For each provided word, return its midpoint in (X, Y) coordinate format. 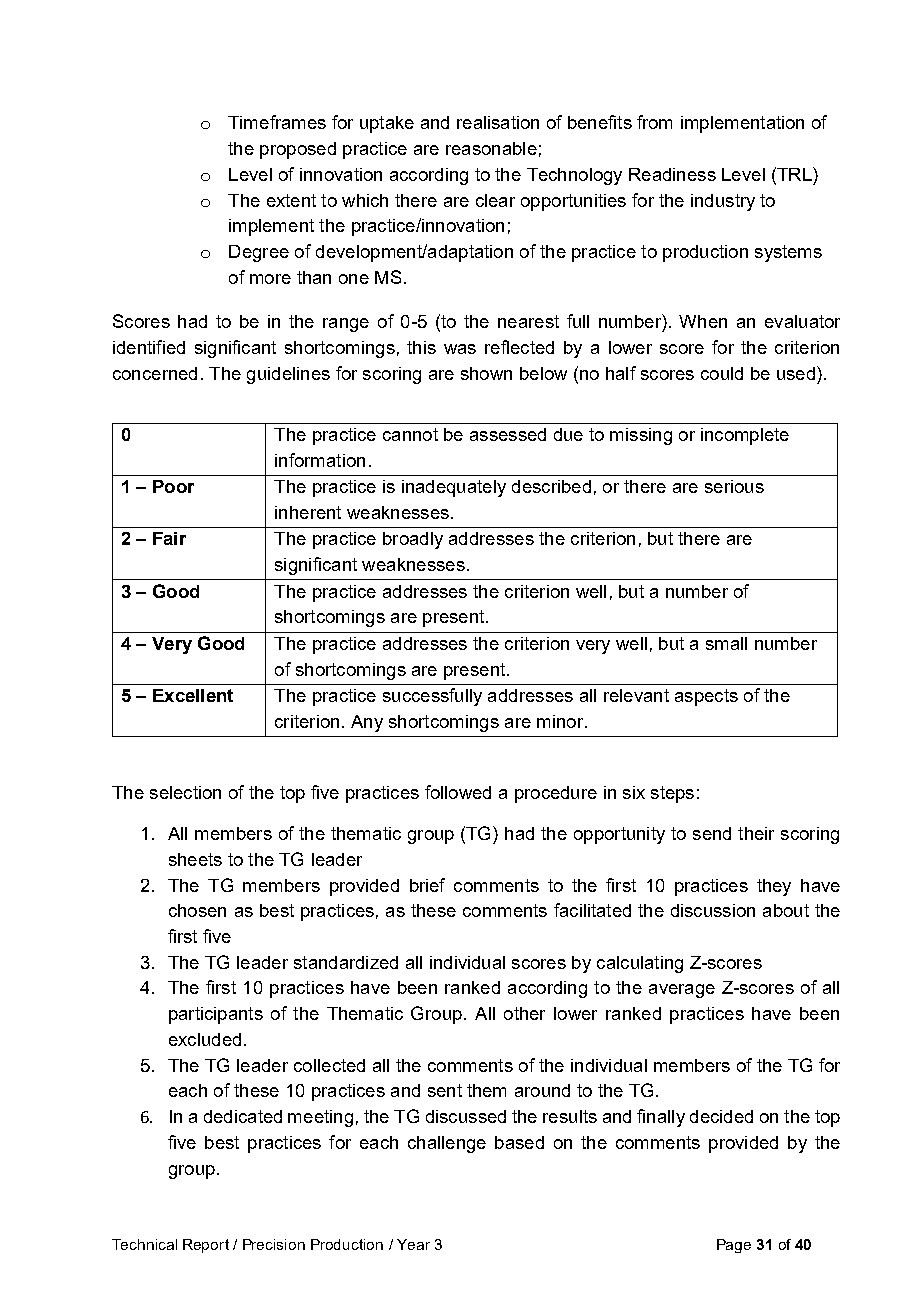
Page (734, 1246)
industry (723, 202)
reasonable (491, 148)
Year (413, 1244)
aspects (706, 697)
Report (206, 1246)
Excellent (193, 695)
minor (561, 721)
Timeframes (277, 122)
